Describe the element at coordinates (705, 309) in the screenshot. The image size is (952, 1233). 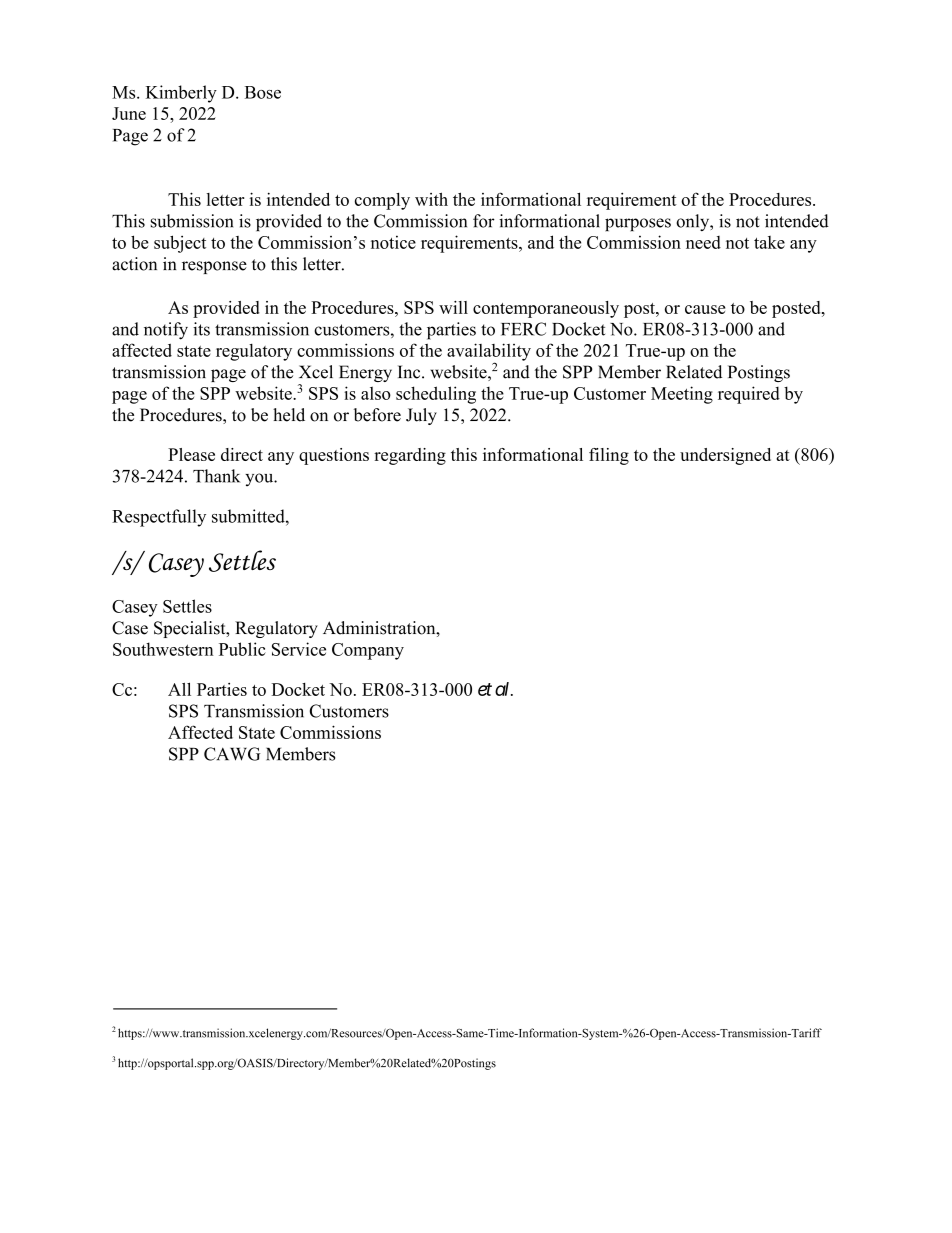
I see `cause` at that location.
